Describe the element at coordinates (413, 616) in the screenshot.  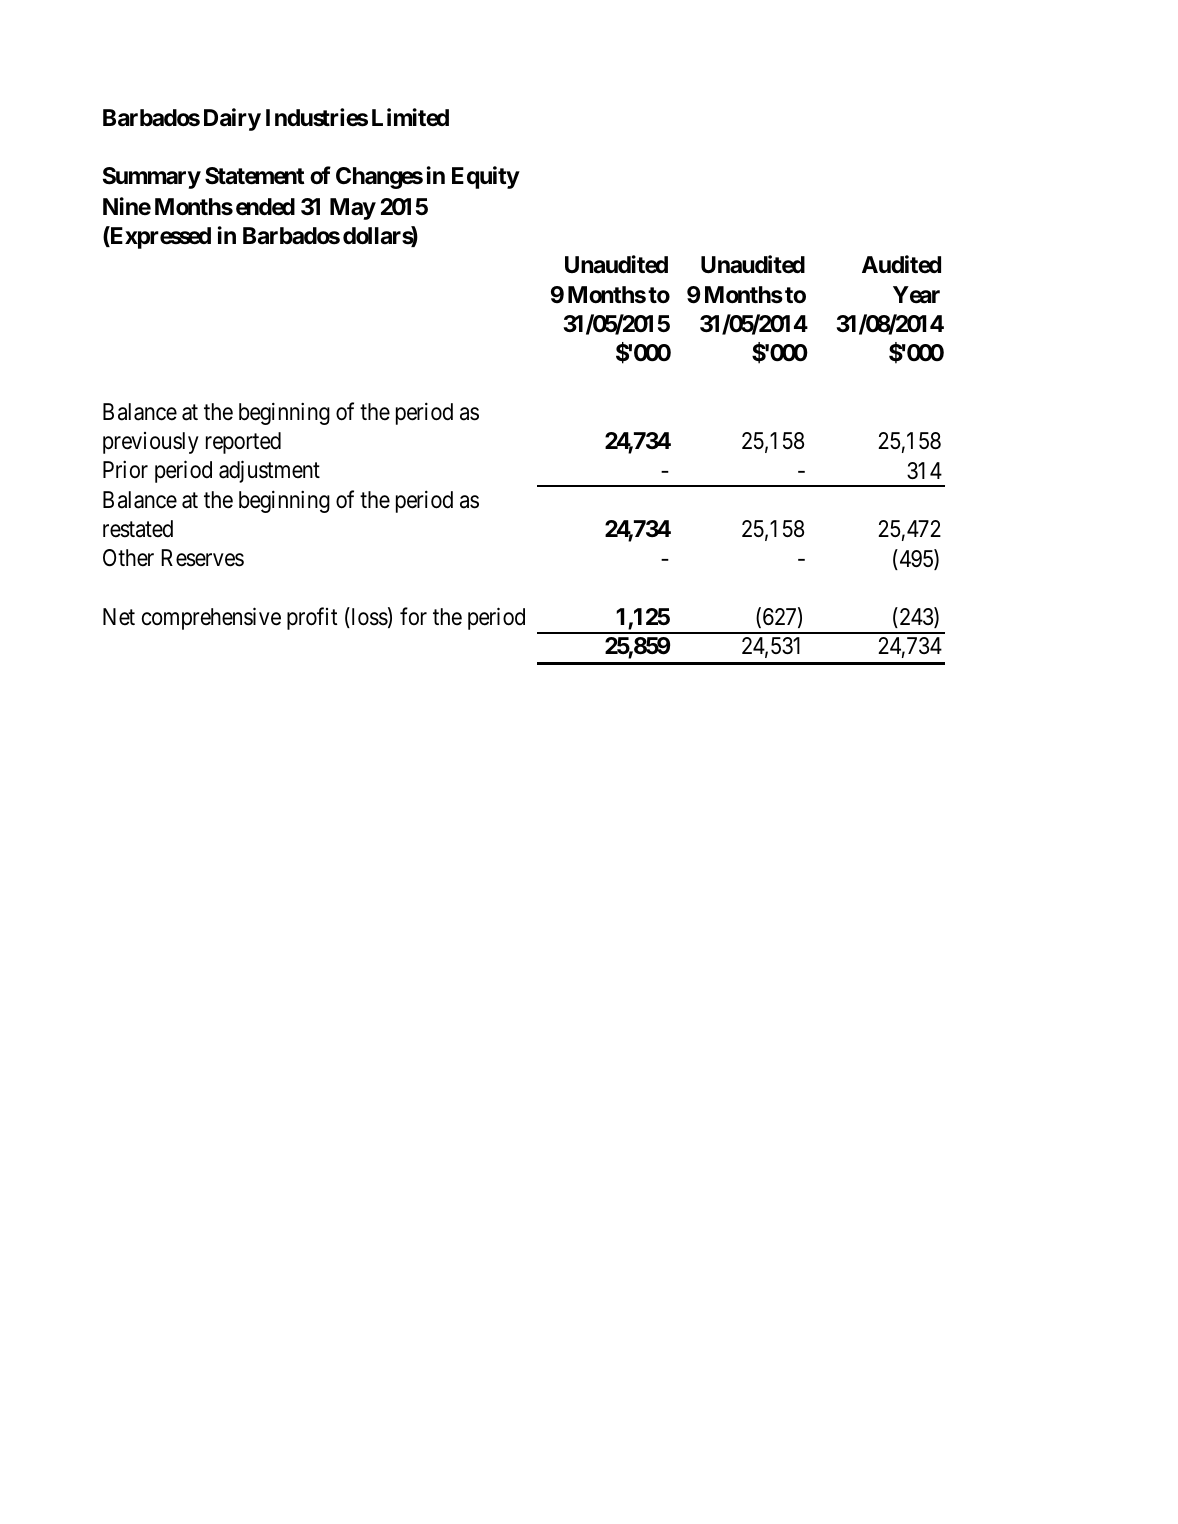
I see `for` at that location.
